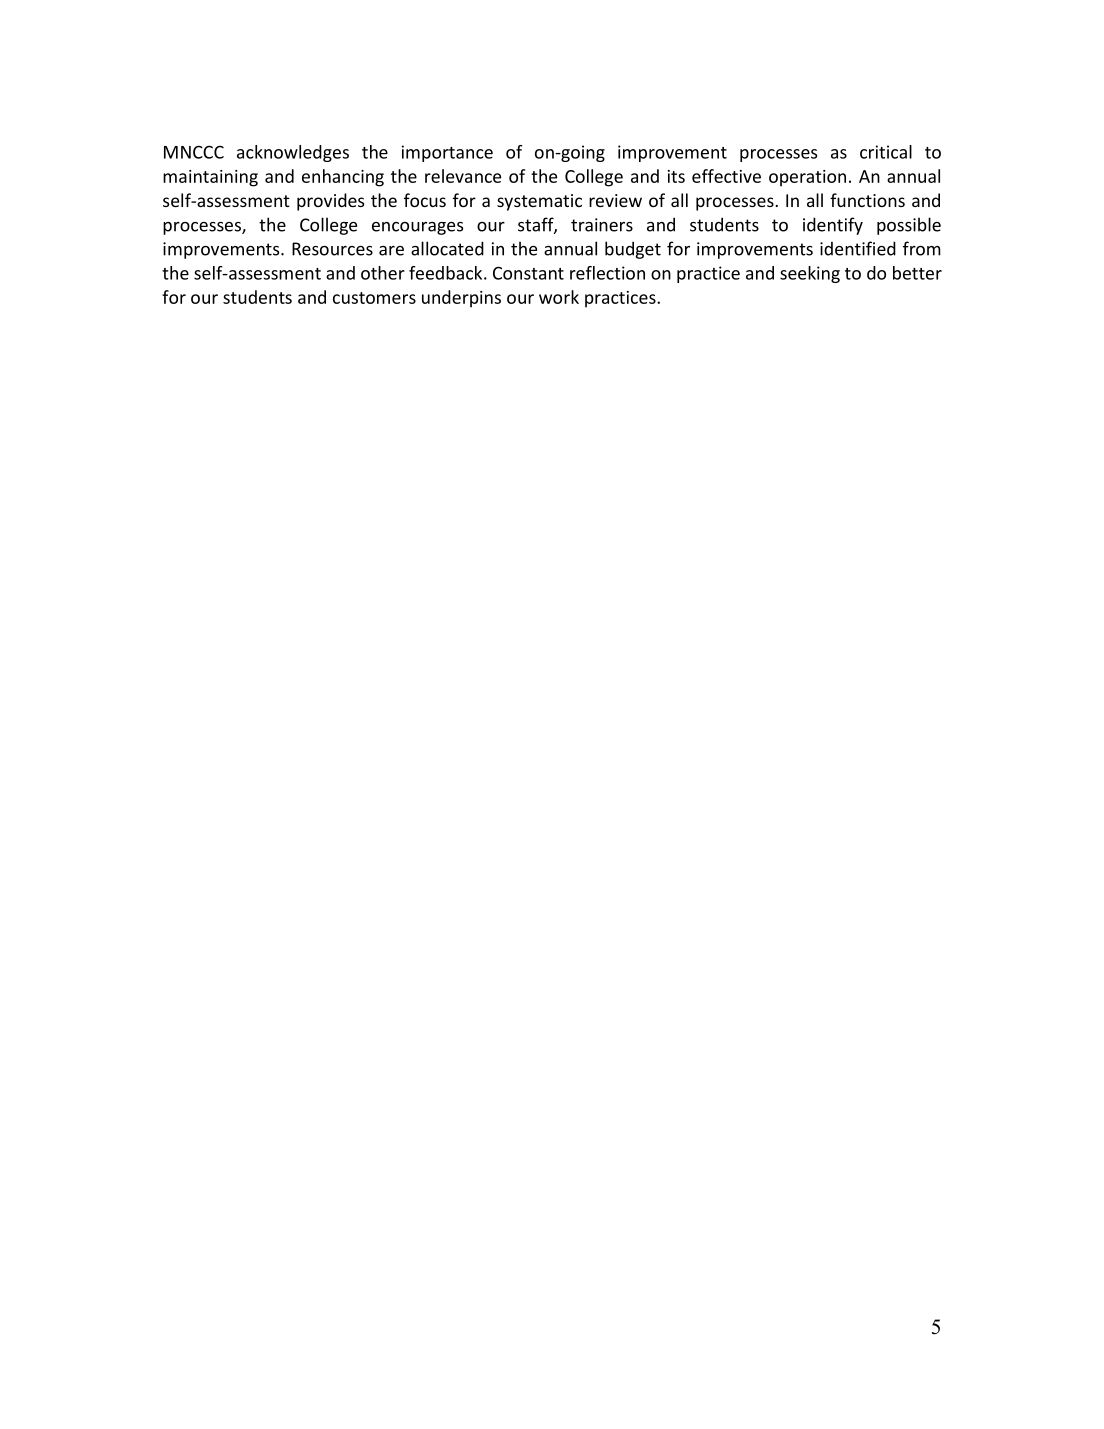  I want to click on identify, so click(833, 226).
